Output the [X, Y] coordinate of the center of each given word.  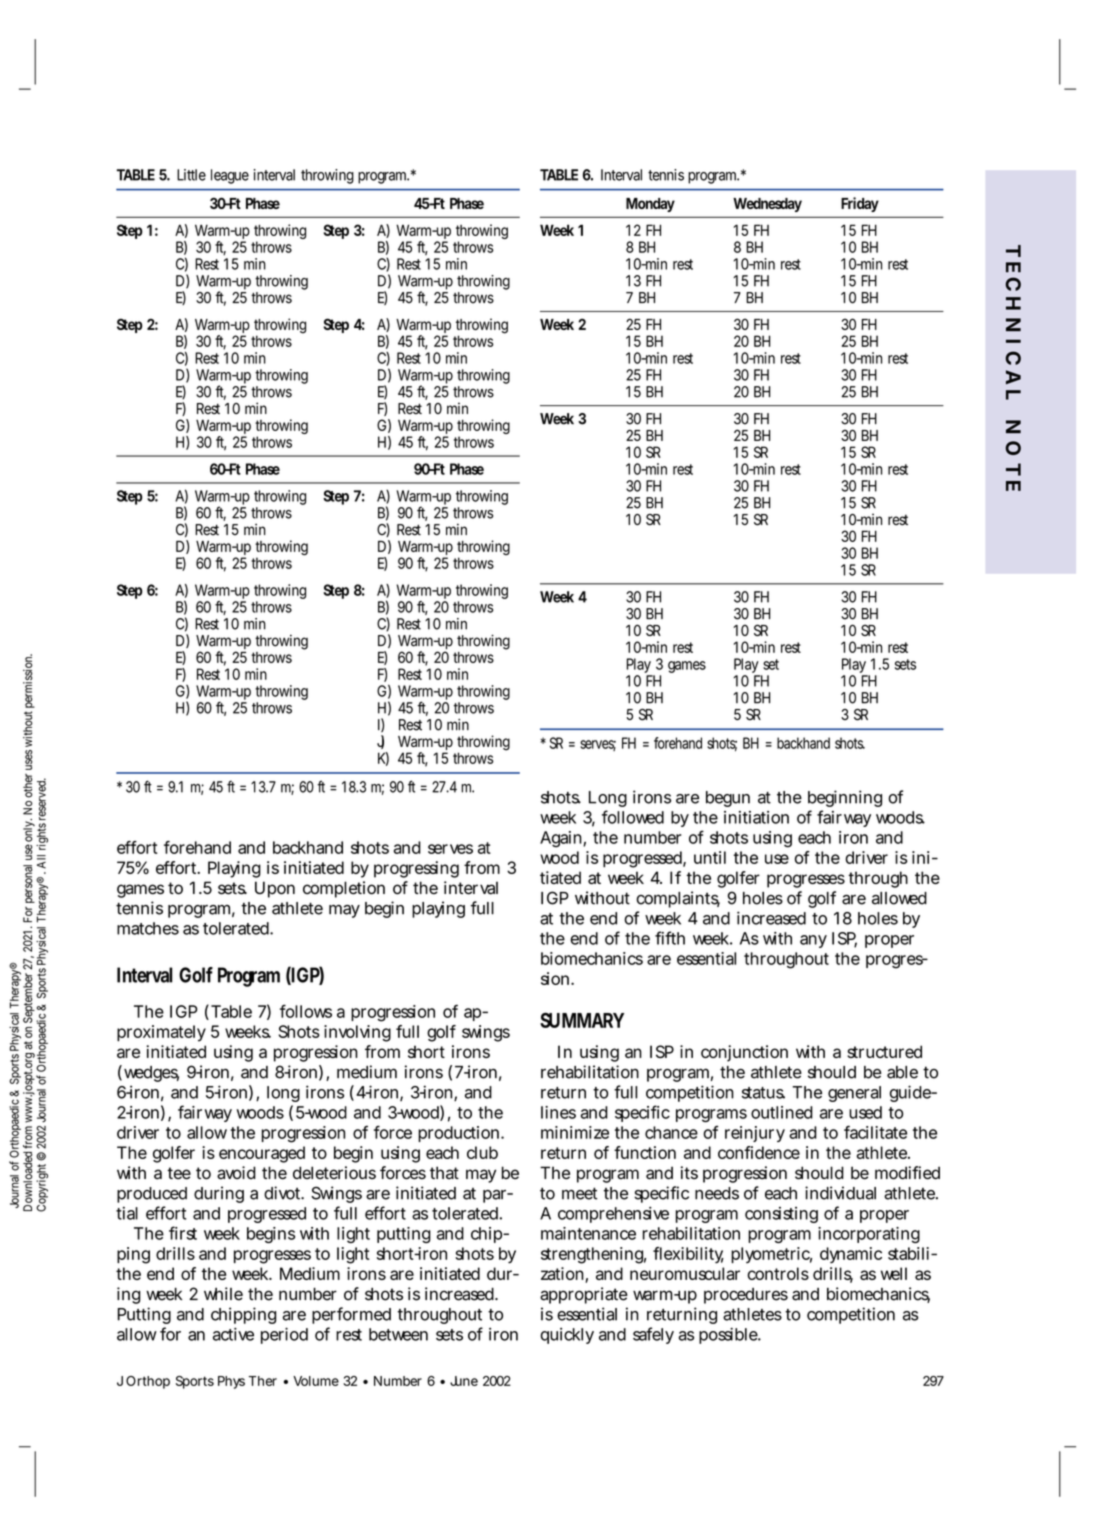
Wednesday [767, 205]
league [230, 176]
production [458, 1134]
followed [633, 817]
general [854, 1094]
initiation [756, 817]
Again [561, 839]
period [284, 1335]
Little [191, 175]
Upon [275, 889]
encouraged [262, 1154]
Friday [860, 204]
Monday [650, 205]
